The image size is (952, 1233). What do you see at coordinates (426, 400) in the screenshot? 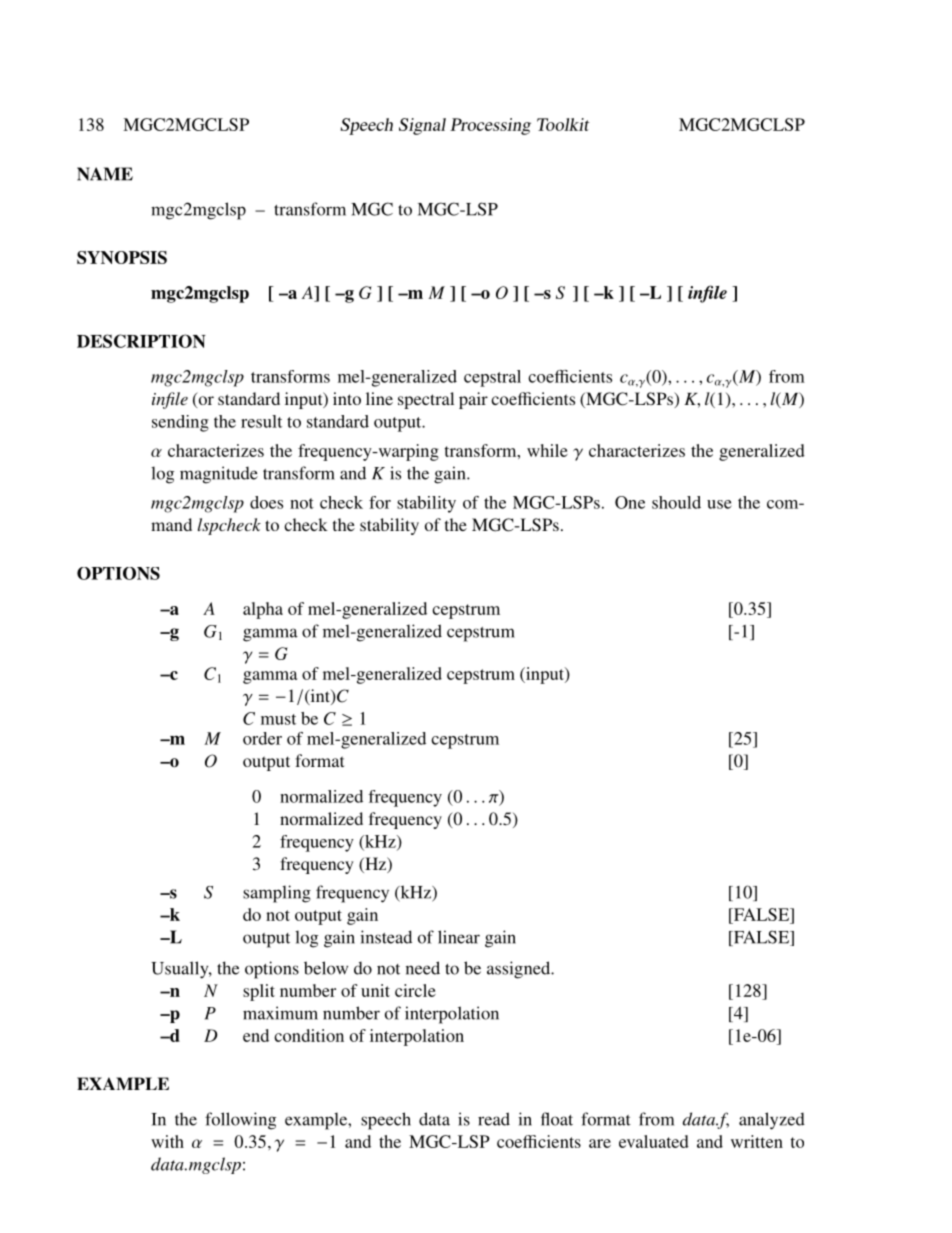
I see `spectral` at bounding box center [426, 400].
